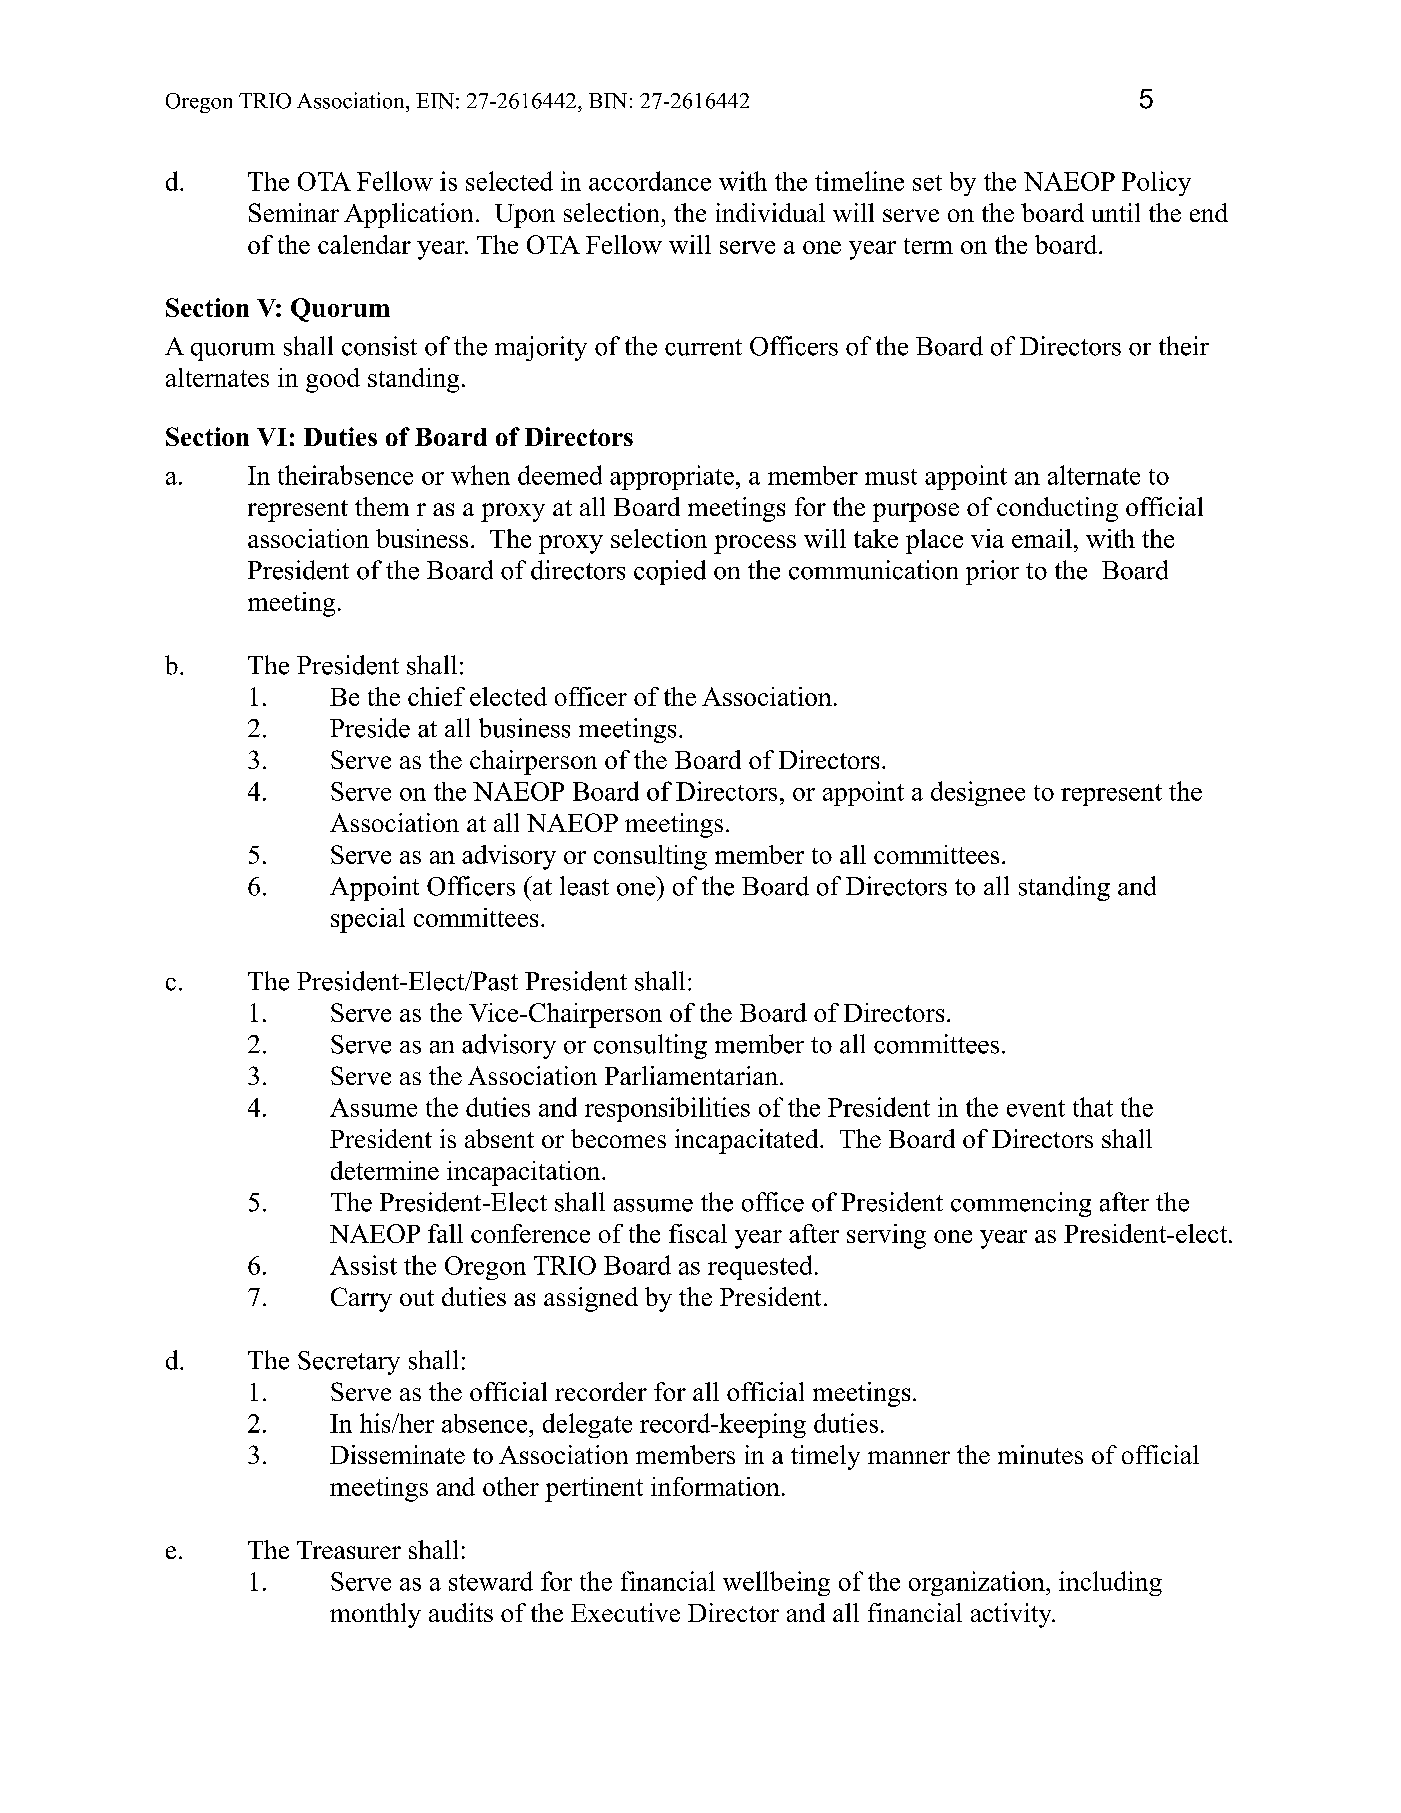 This screenshot has width=1401, height=1813. I want to click on Application, so click(408, 215).
